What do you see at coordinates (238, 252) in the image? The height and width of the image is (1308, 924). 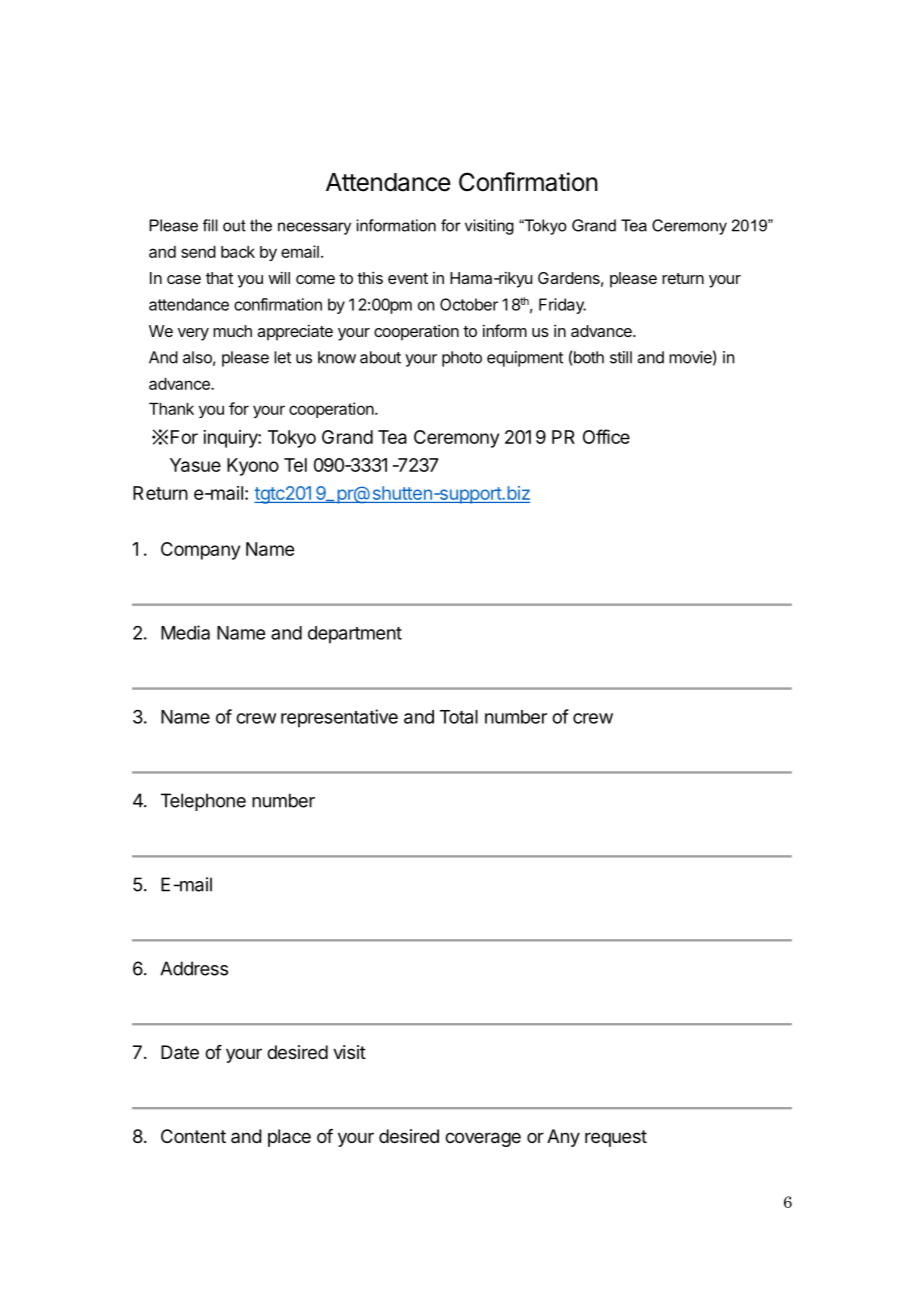 I see `back` at bounding box center [238, 252].
